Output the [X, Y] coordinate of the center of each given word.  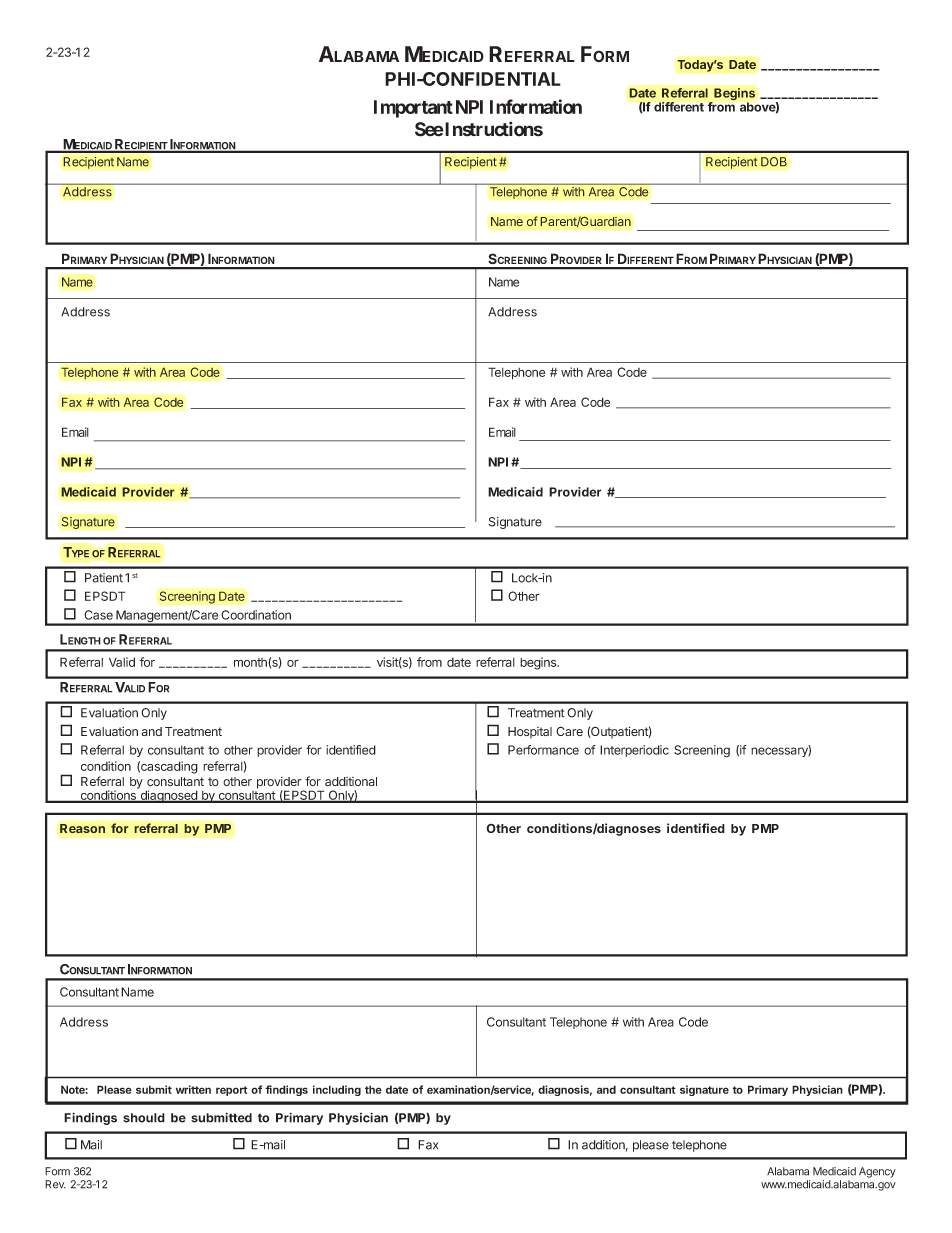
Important [413, 109]
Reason [82, 828]
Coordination [256, 615]
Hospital [530, 733]
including [337, 1090]
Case [98, 615]
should [144, 1118]
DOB [774, 162]
